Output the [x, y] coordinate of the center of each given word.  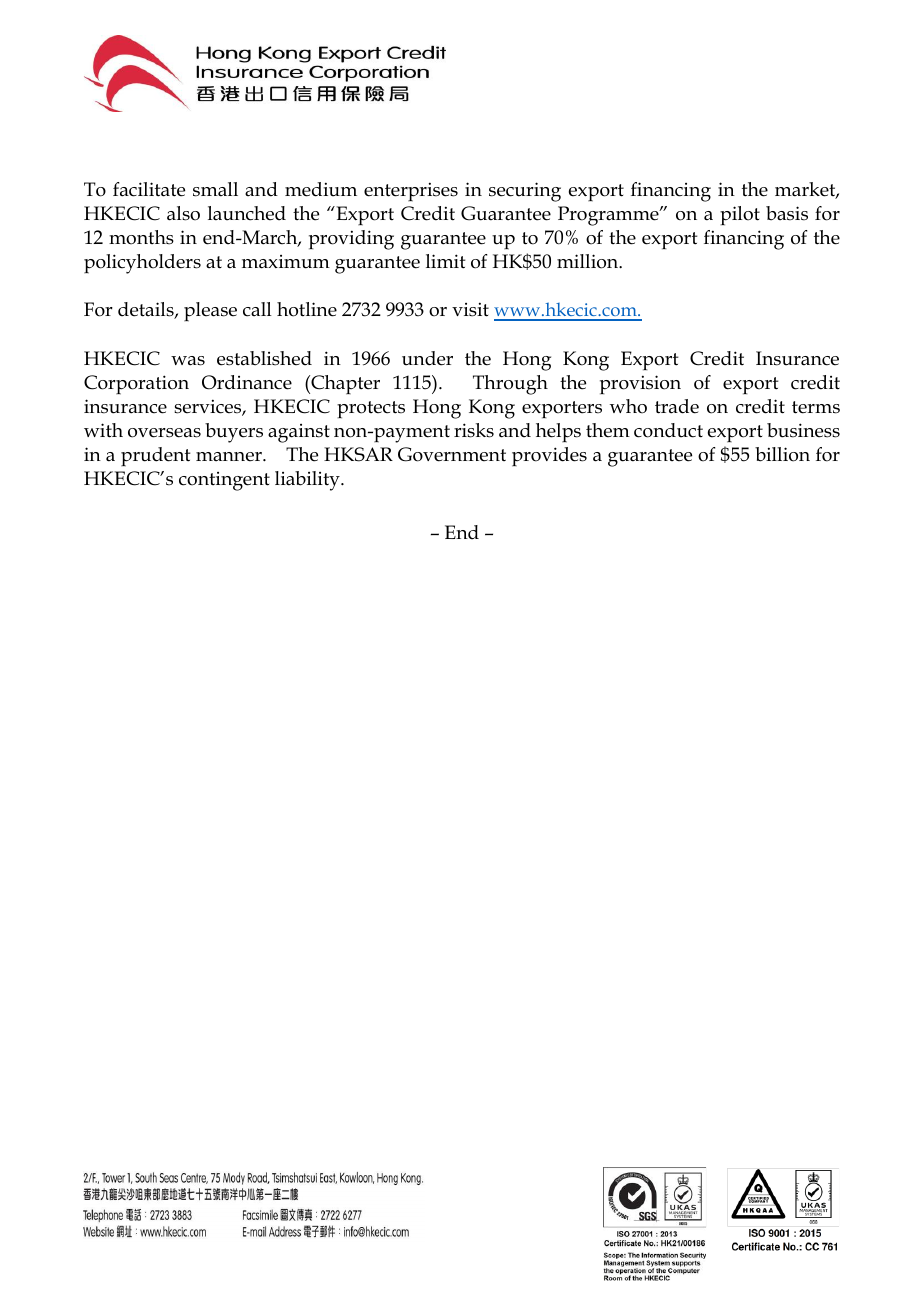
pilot [740, 216]
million [589, 261]
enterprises [411, 192]
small [215, 189]
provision [640, 384]
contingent [224, 481]
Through [510, 385]
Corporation [136, 385]
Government [452, 454]
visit [470, 309]
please [210, 312]
